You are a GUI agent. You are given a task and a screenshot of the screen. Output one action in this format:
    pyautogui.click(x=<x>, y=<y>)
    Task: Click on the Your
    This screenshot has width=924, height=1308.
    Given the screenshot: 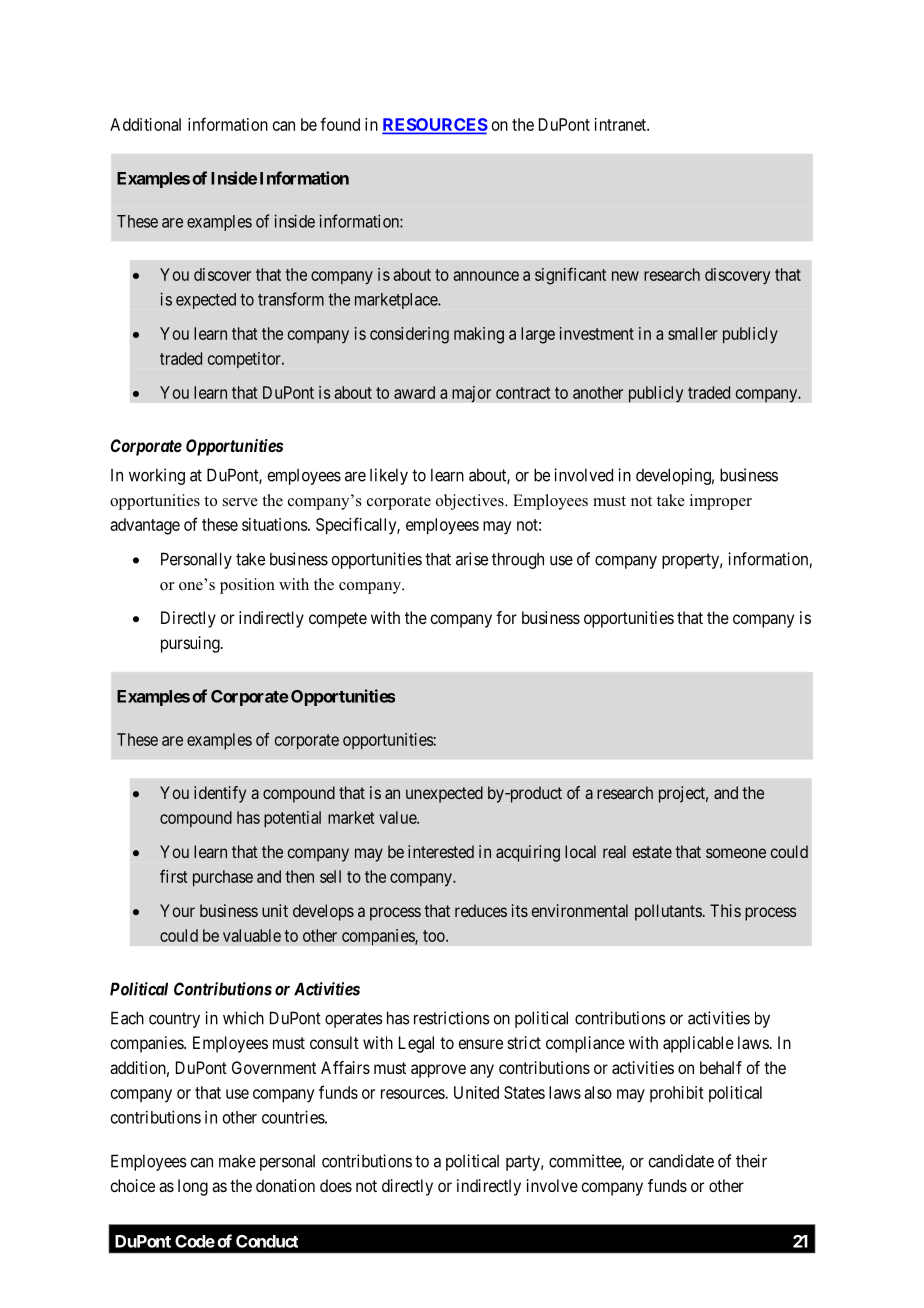 What is the action you would take?
    pyautogui.click(x=177, y=910)
